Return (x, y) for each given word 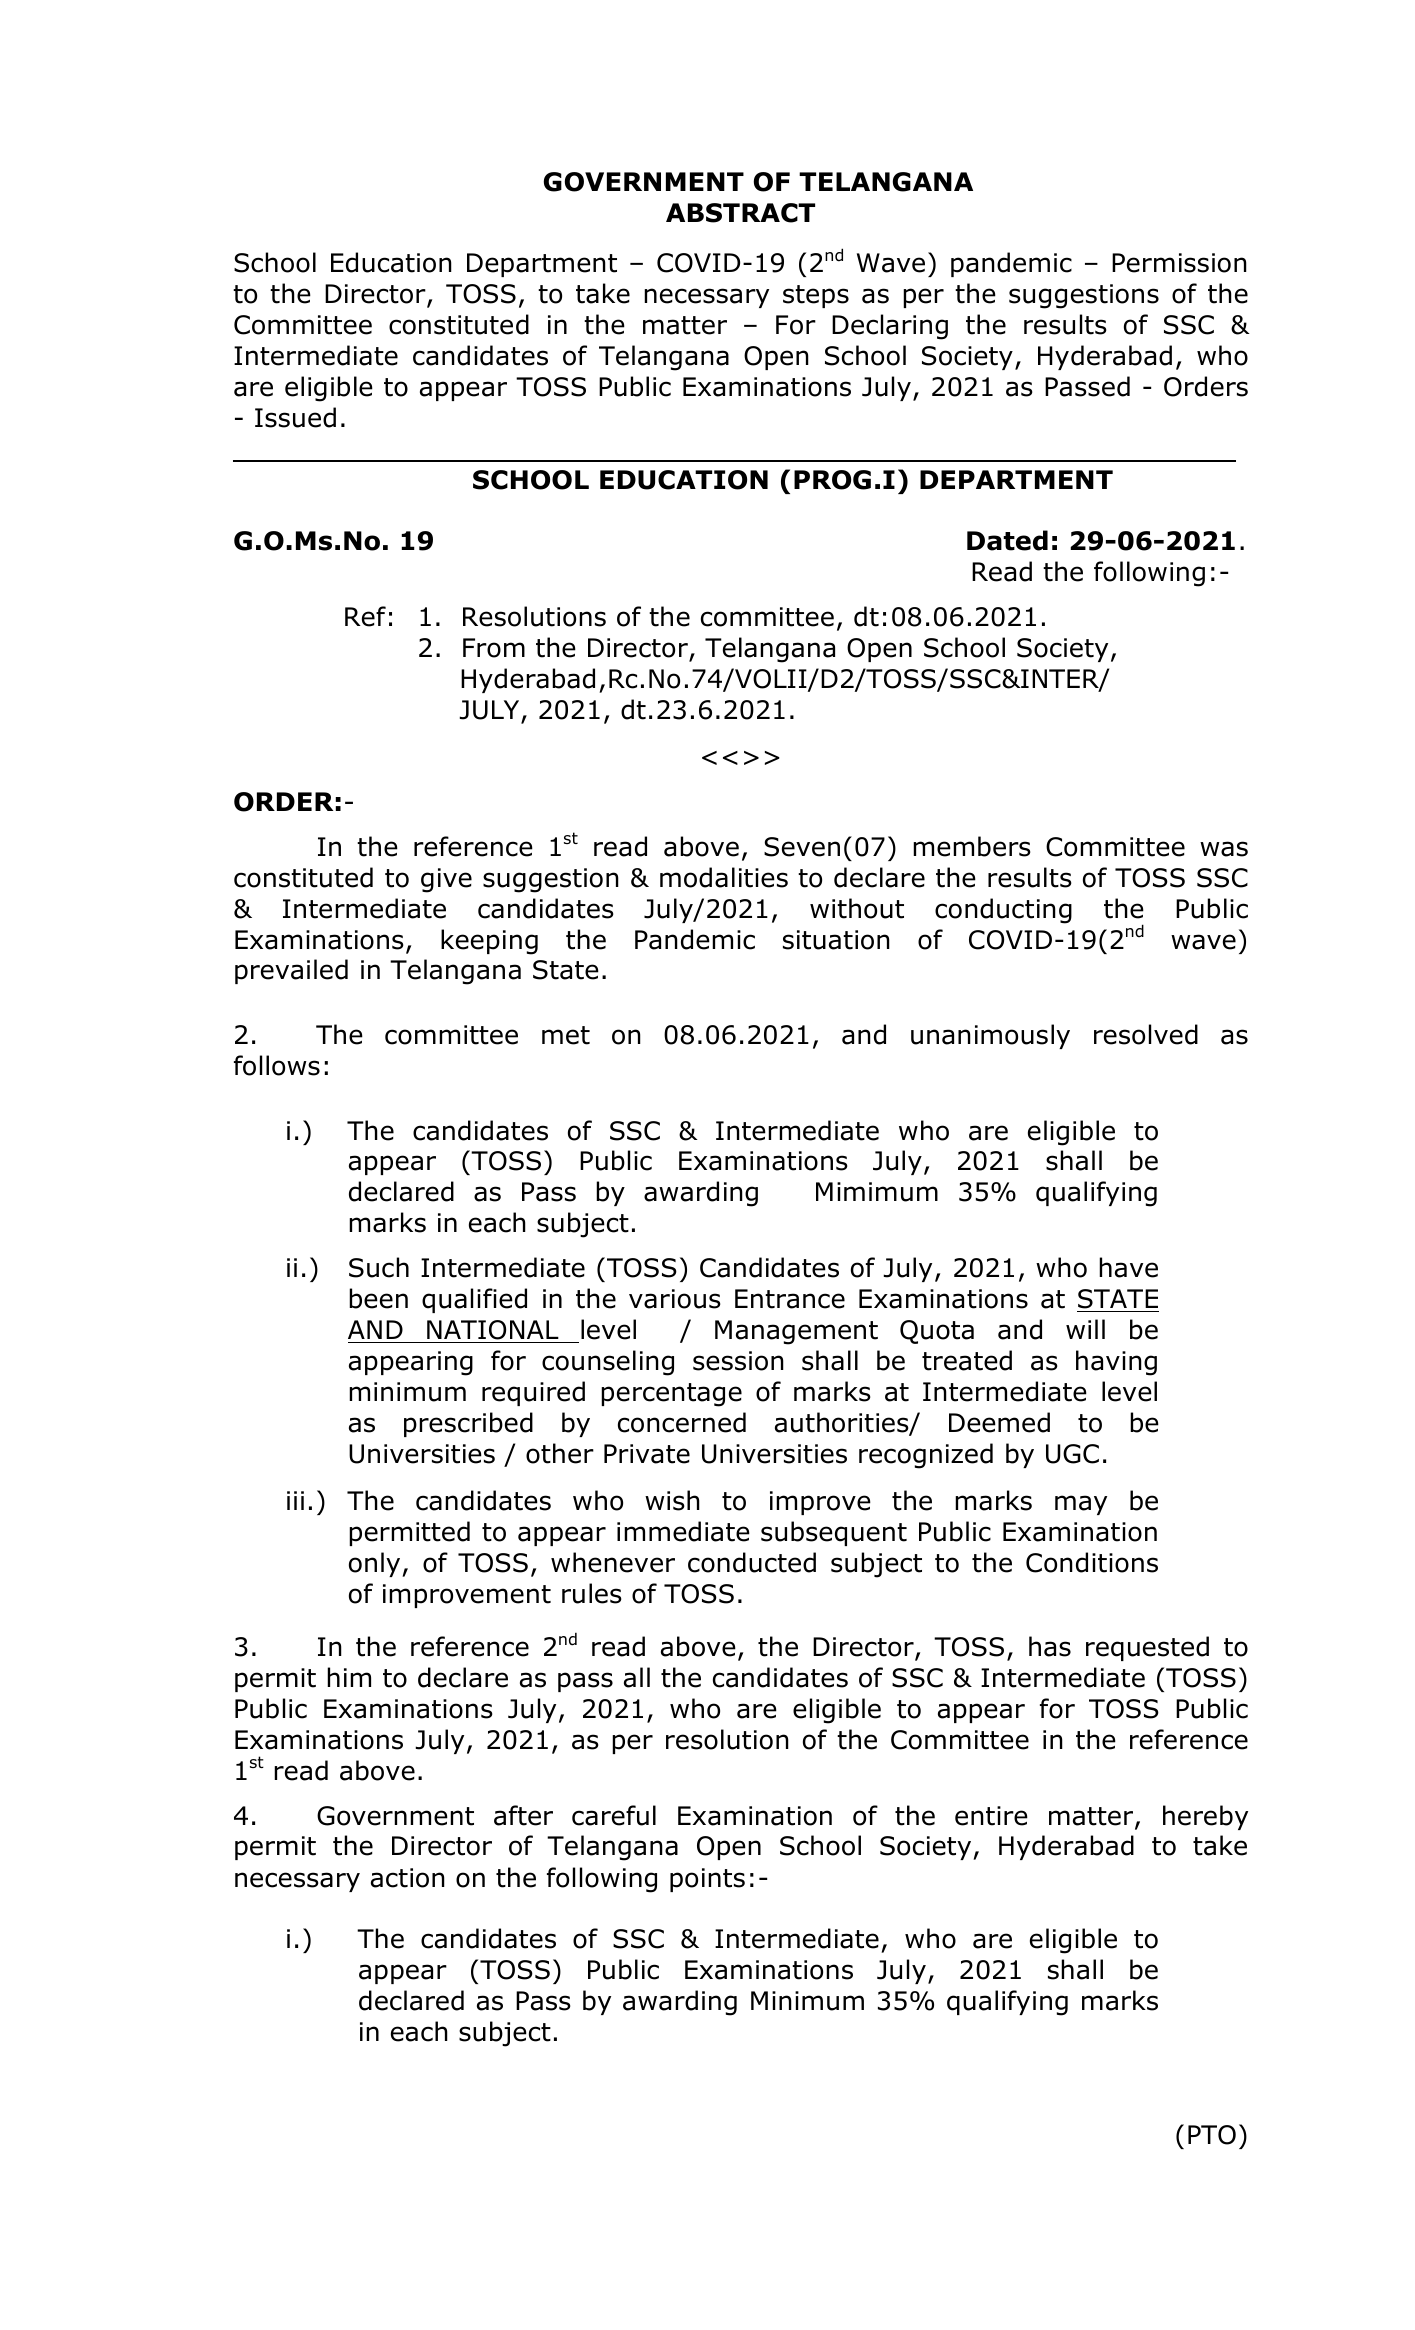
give (446, 880)
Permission (1179, 263)
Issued (295, 417)
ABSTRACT (740, 213)
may (1081, 1505)
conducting (1003, 911)
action (408, 1878)
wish (672, 1500)
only (376, 1564)
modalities (724, 877)
